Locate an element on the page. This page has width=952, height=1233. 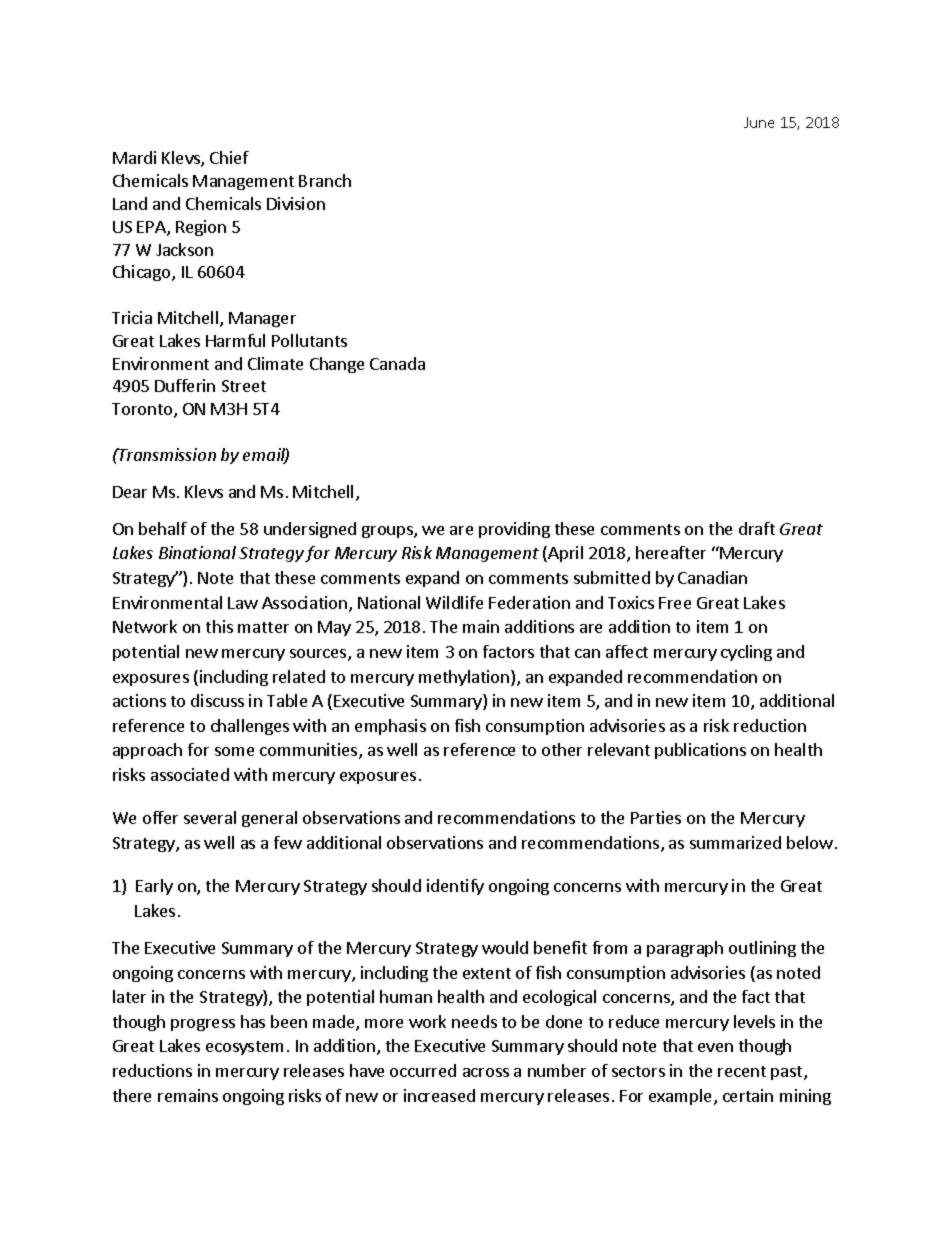
draft is located at coordinates (757, 528).
